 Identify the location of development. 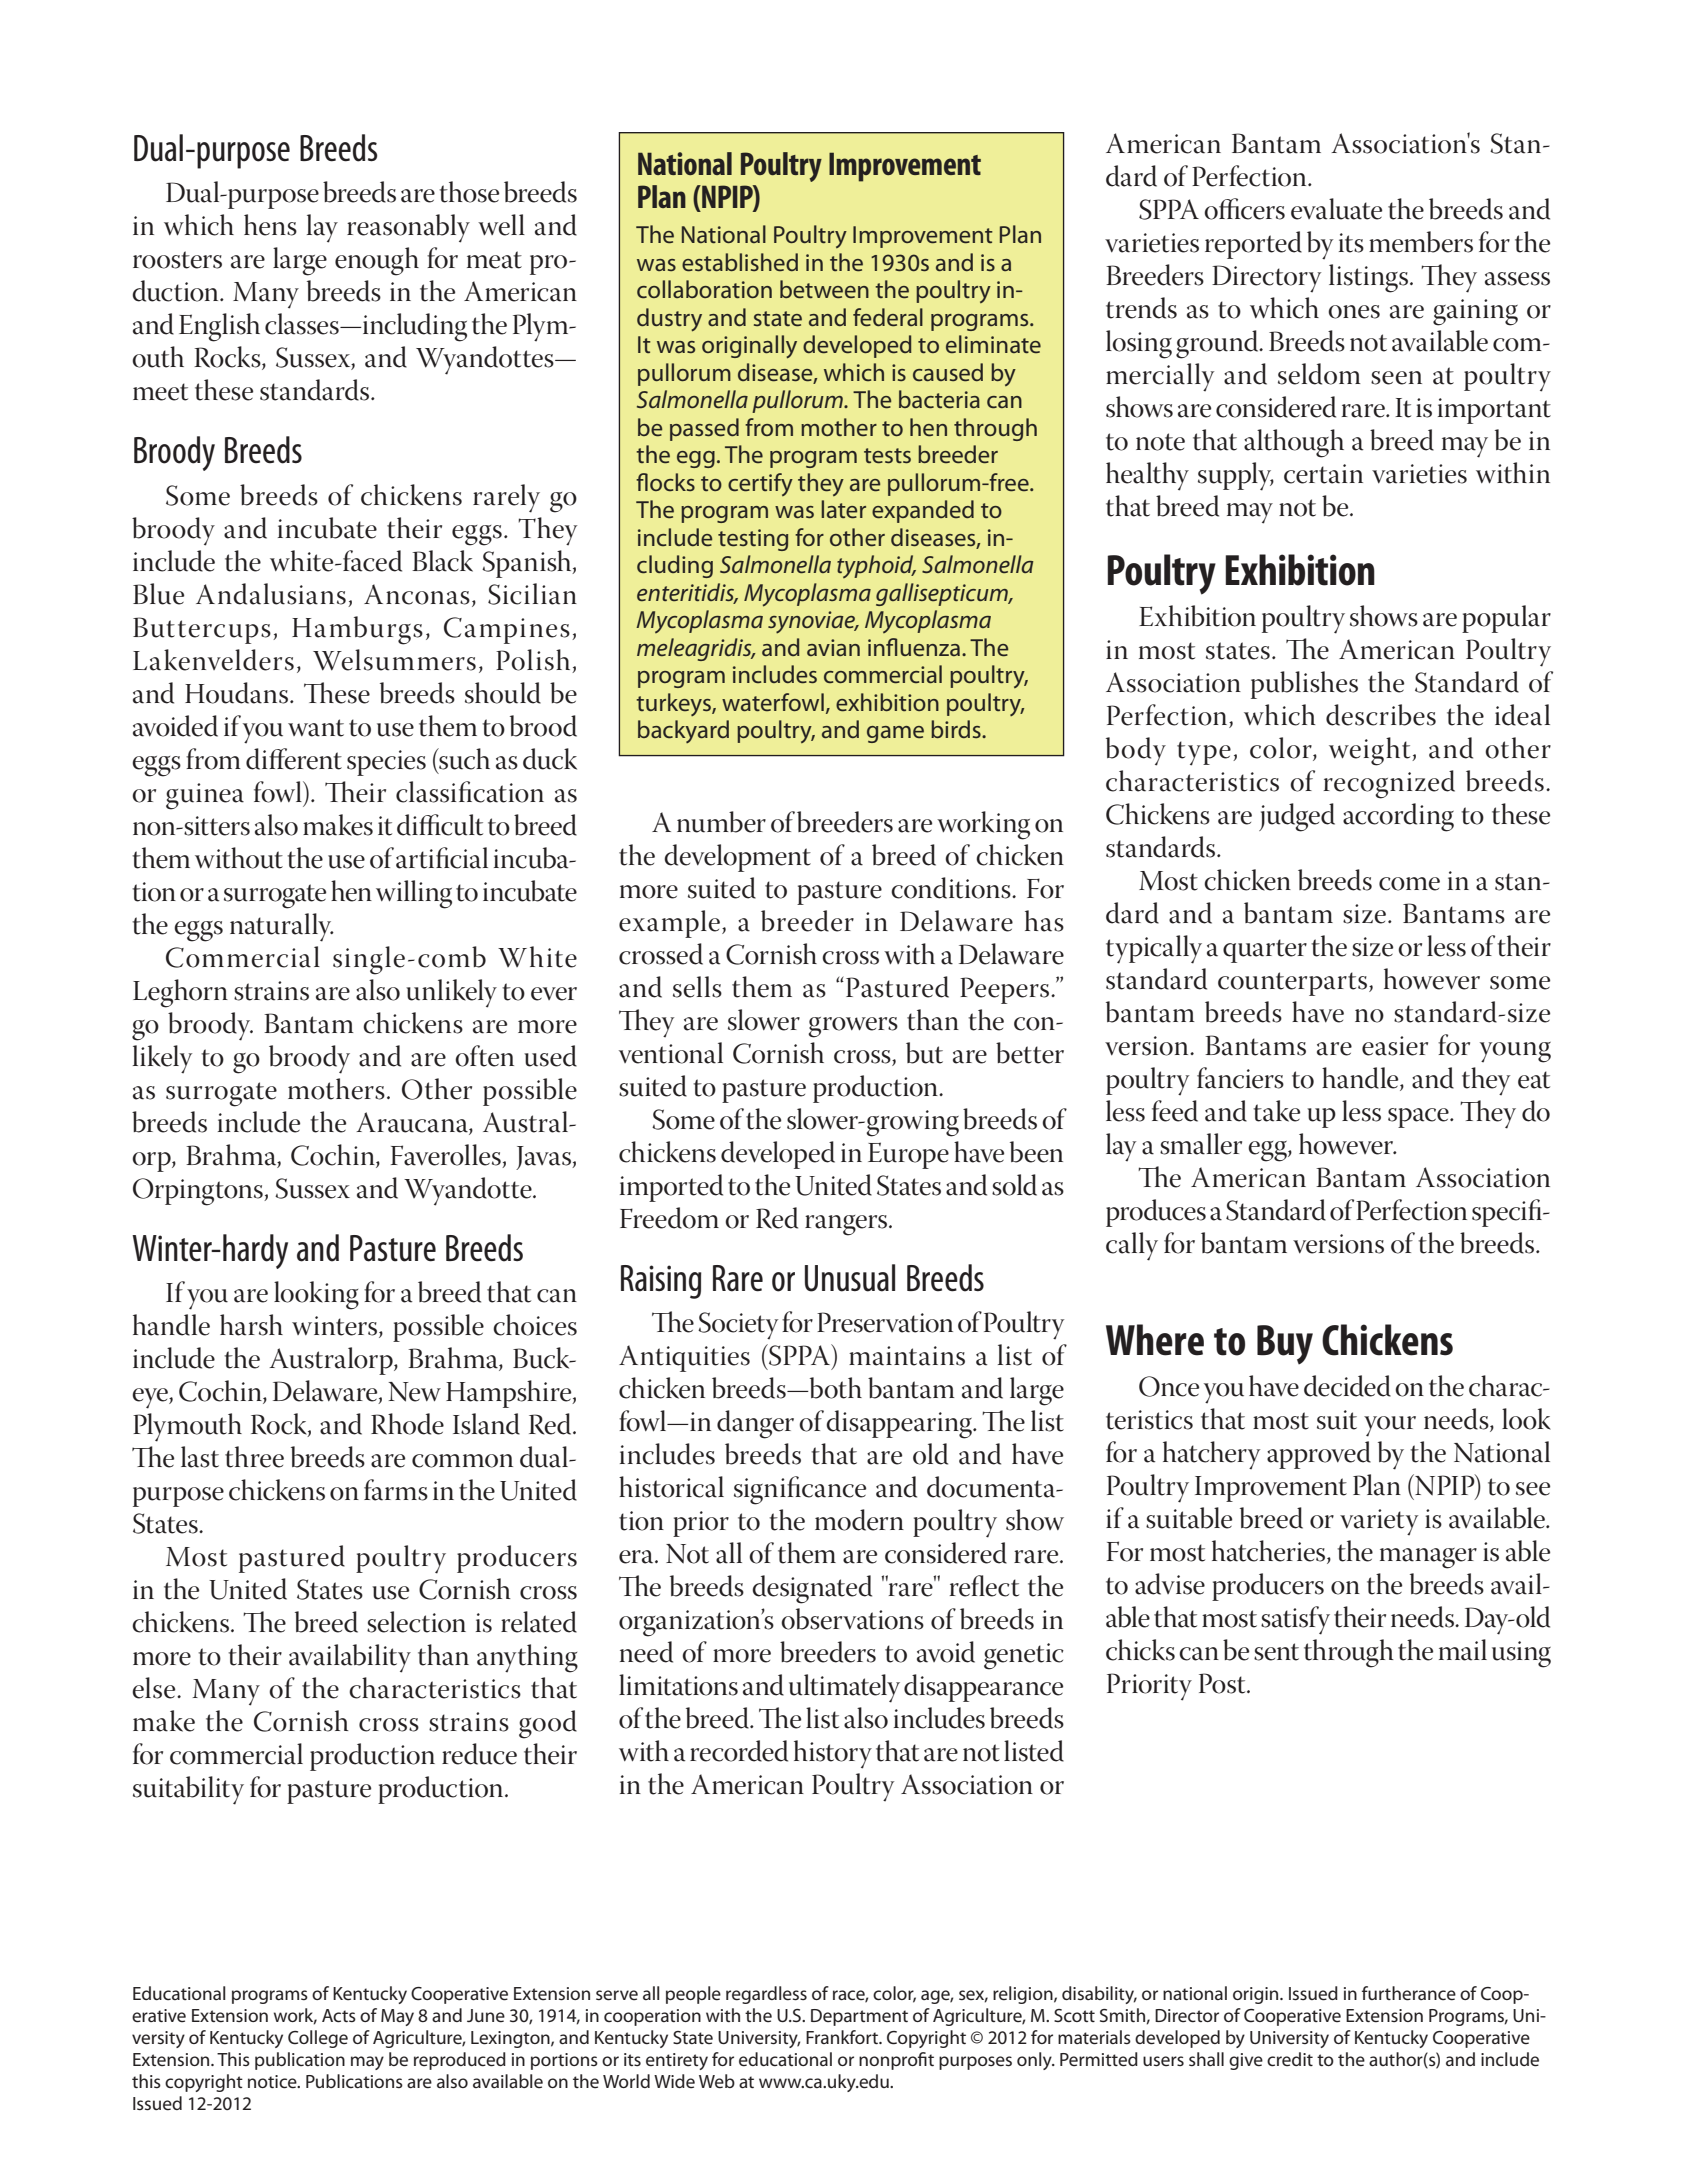
(737, 858).
